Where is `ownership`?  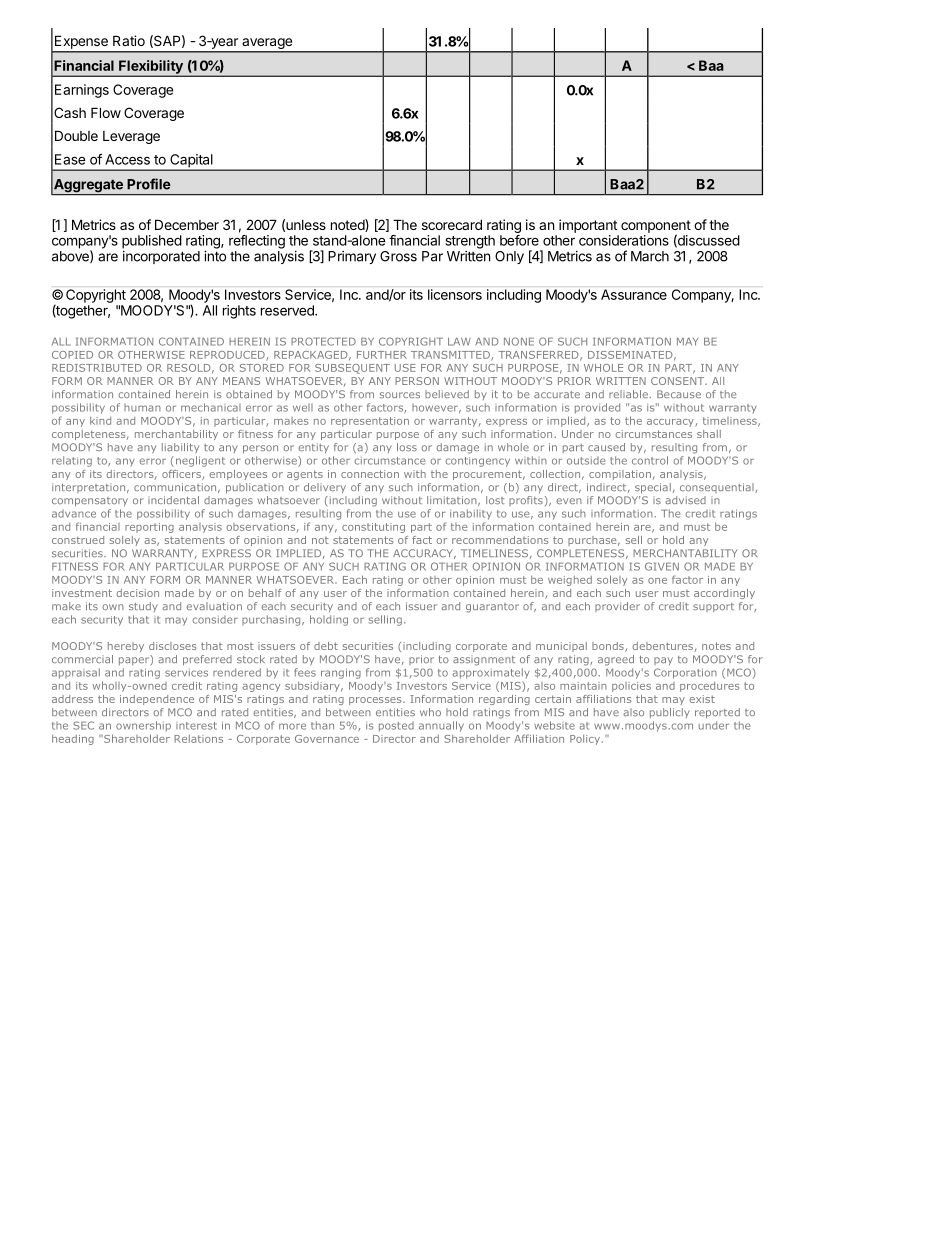
ownership is located at coordinates (143, 726).
